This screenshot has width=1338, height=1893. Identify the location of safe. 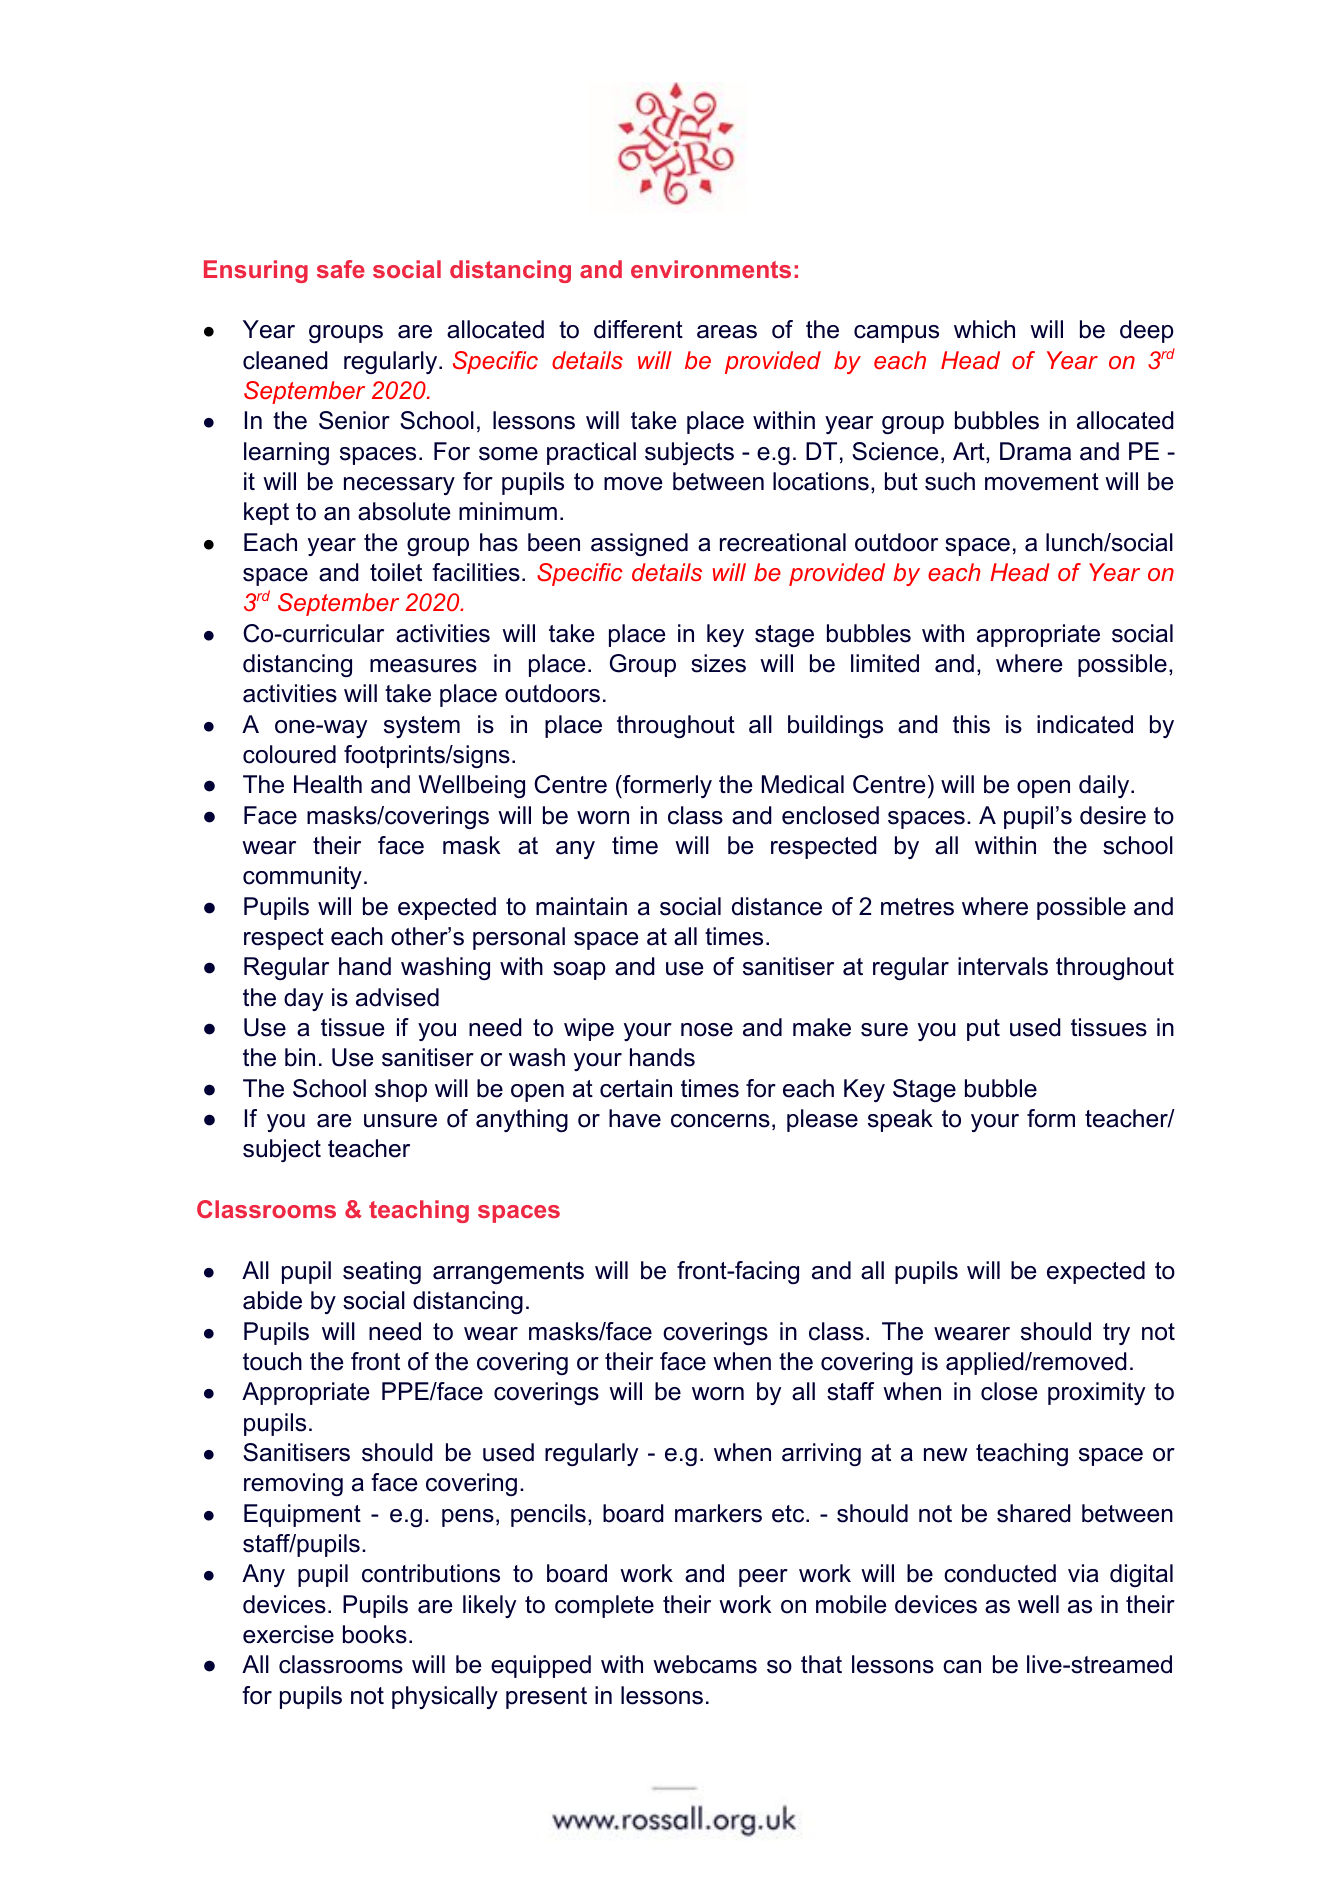
(341, 269).
